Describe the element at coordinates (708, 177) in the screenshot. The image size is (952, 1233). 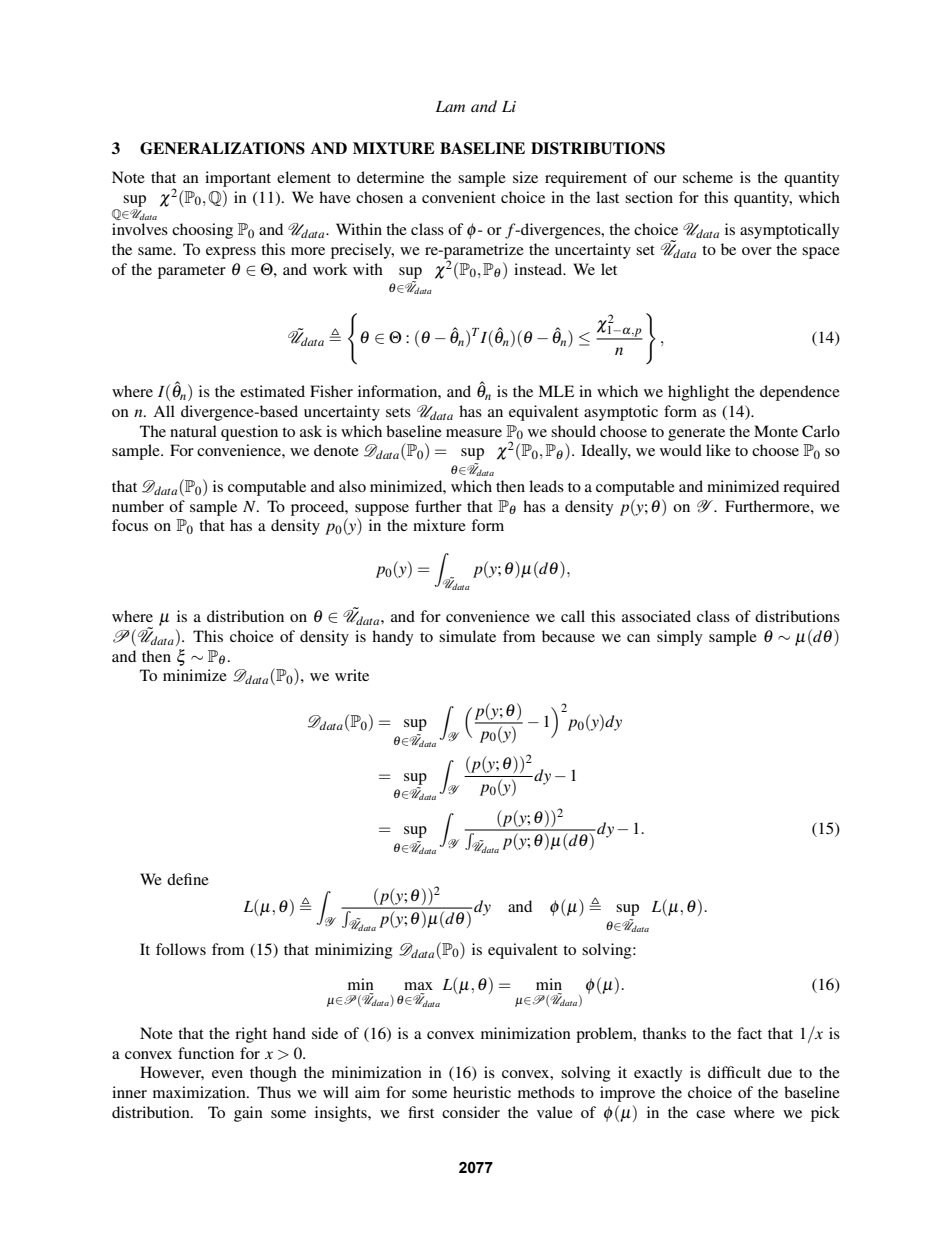
I see `scheme` at that location.
